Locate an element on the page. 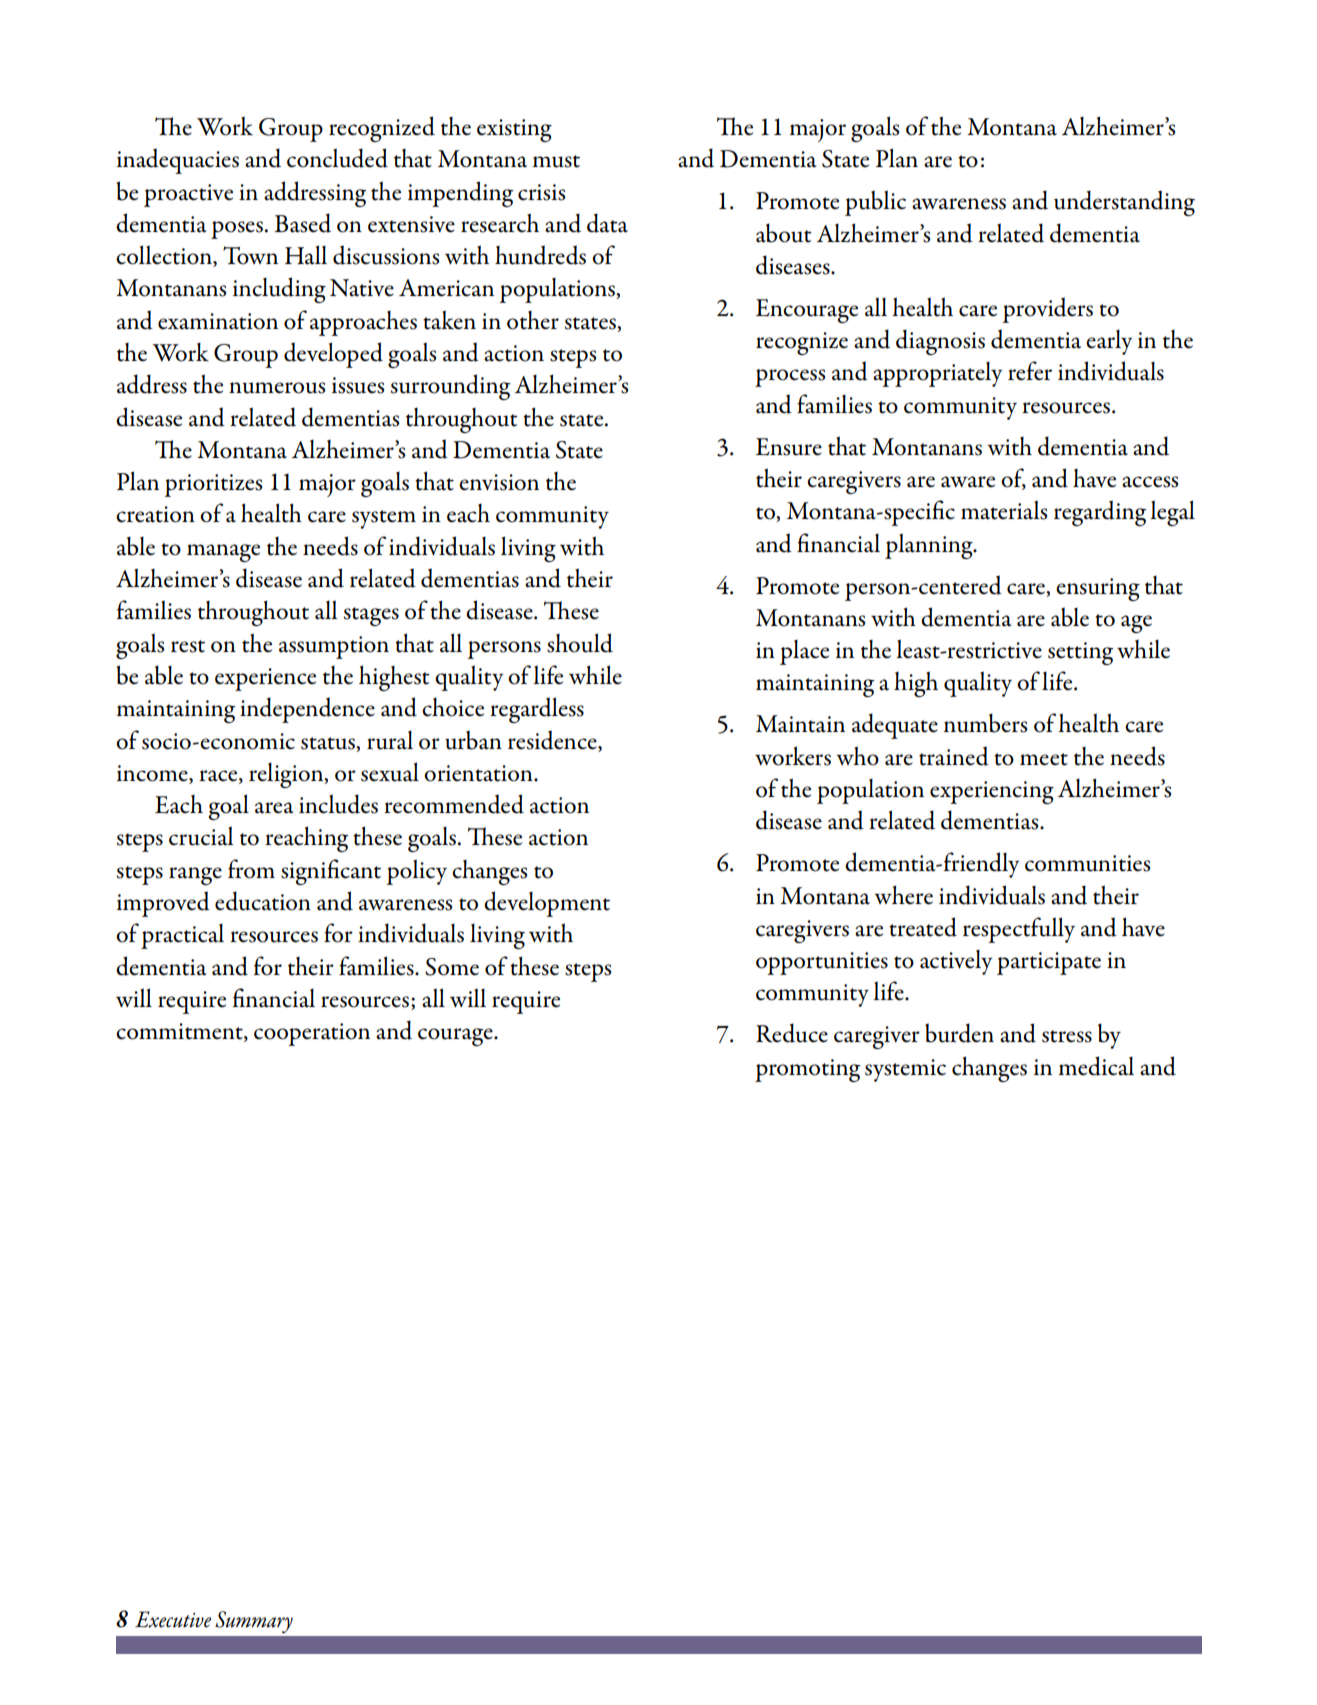 The image size is (1317, 1705). understanding is located at coordinates (1124, 203).
